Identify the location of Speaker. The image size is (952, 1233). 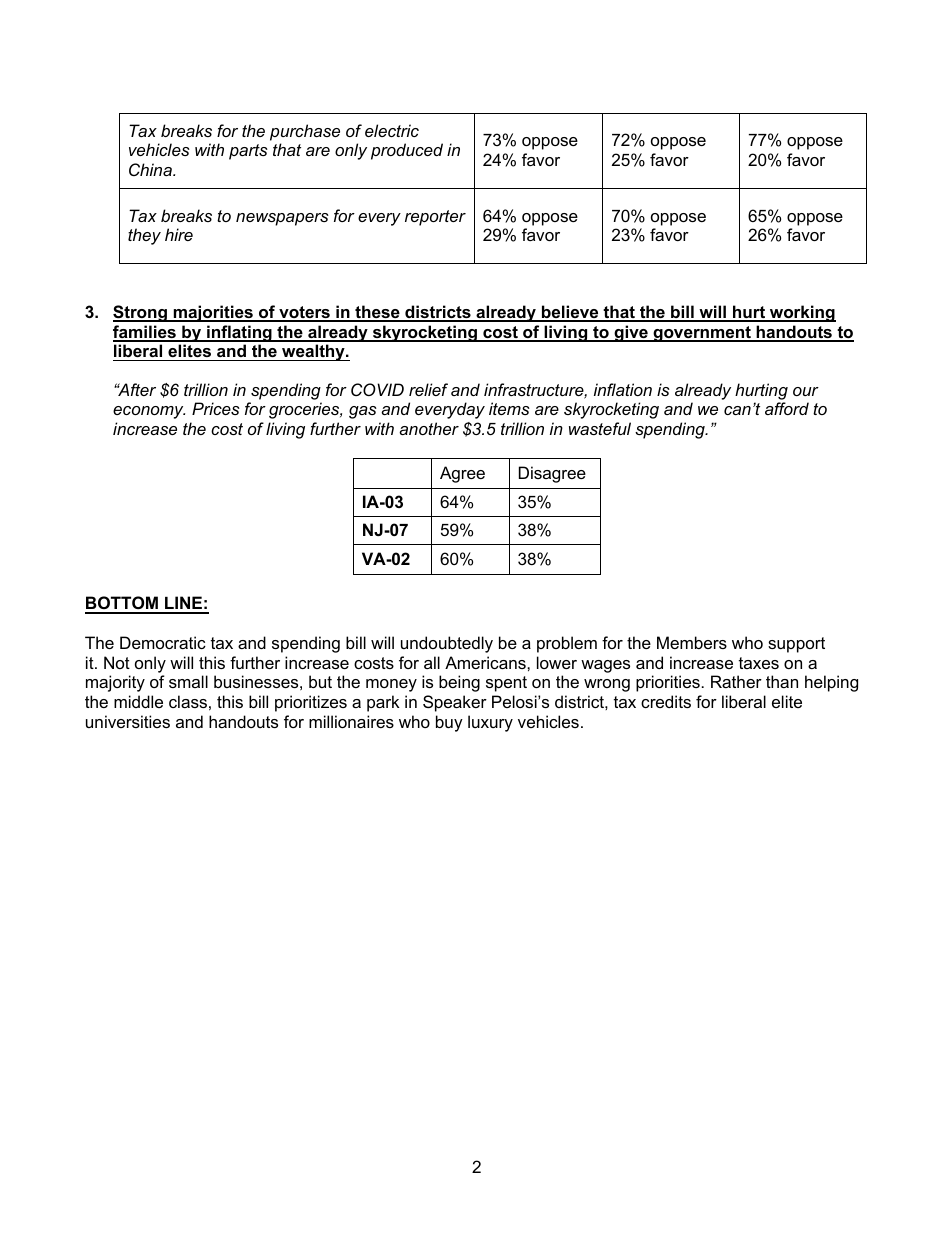
(455, 703).
